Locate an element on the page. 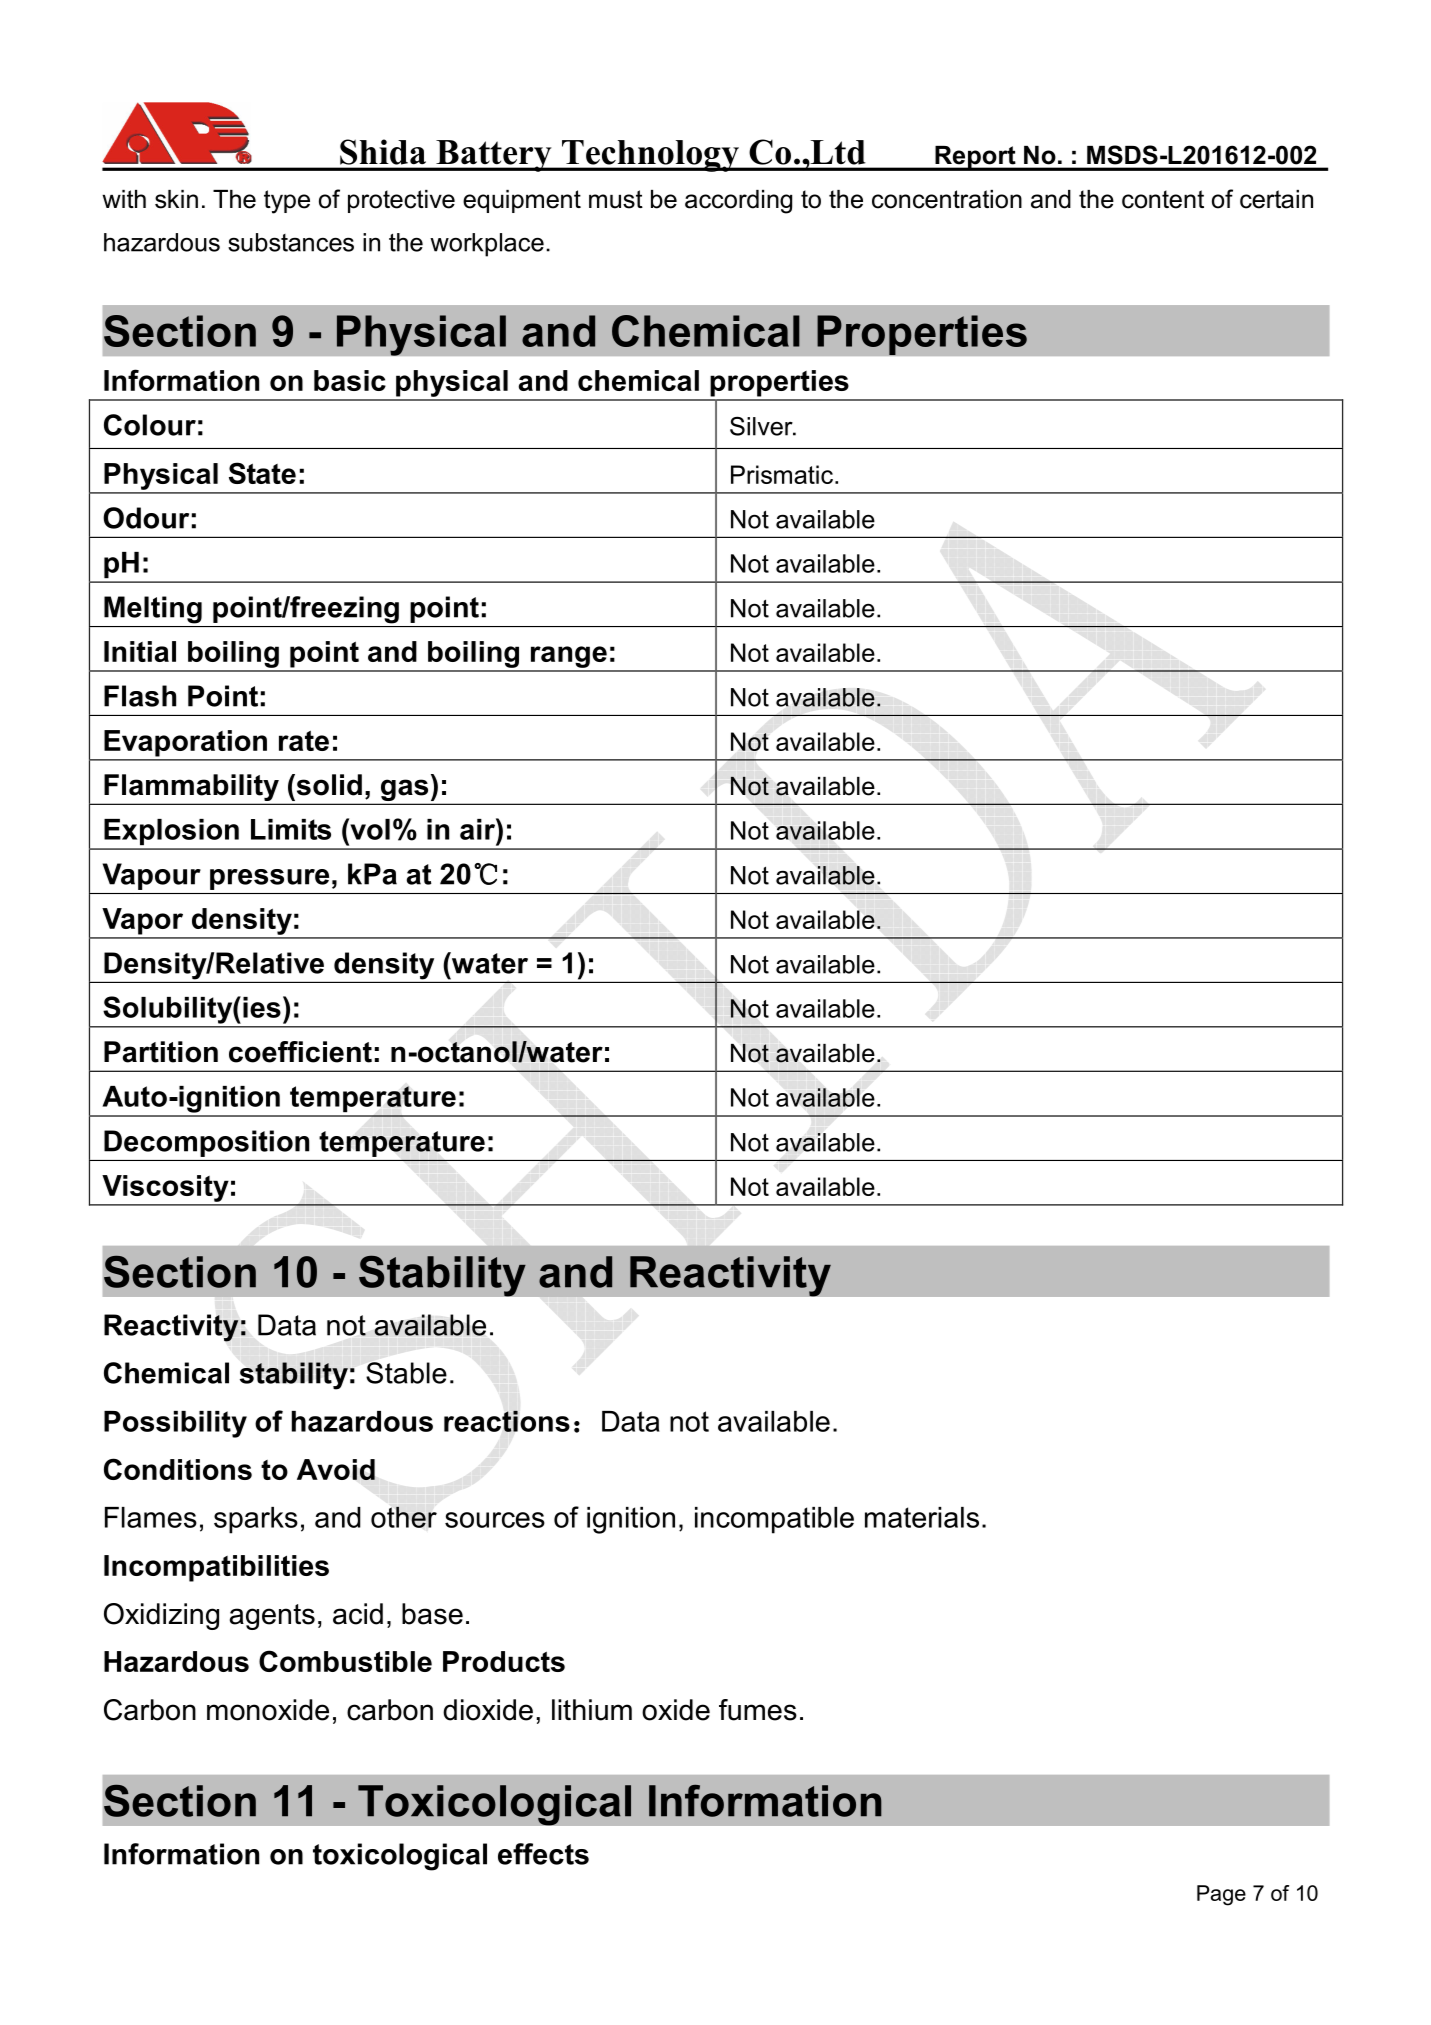  content is located at coordinates (1163, 199).
